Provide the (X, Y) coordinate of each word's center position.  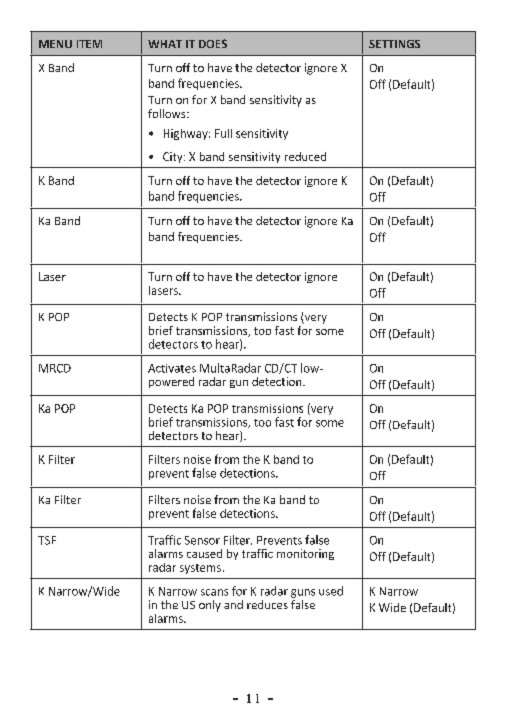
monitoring (305, 554)
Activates (172, 368)
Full (223, 133)
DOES (213, 43)
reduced (305, 156)
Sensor (202, 540)
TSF (47, 540)
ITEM (89, 44)
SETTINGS (394, 44)
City (174, 157)
